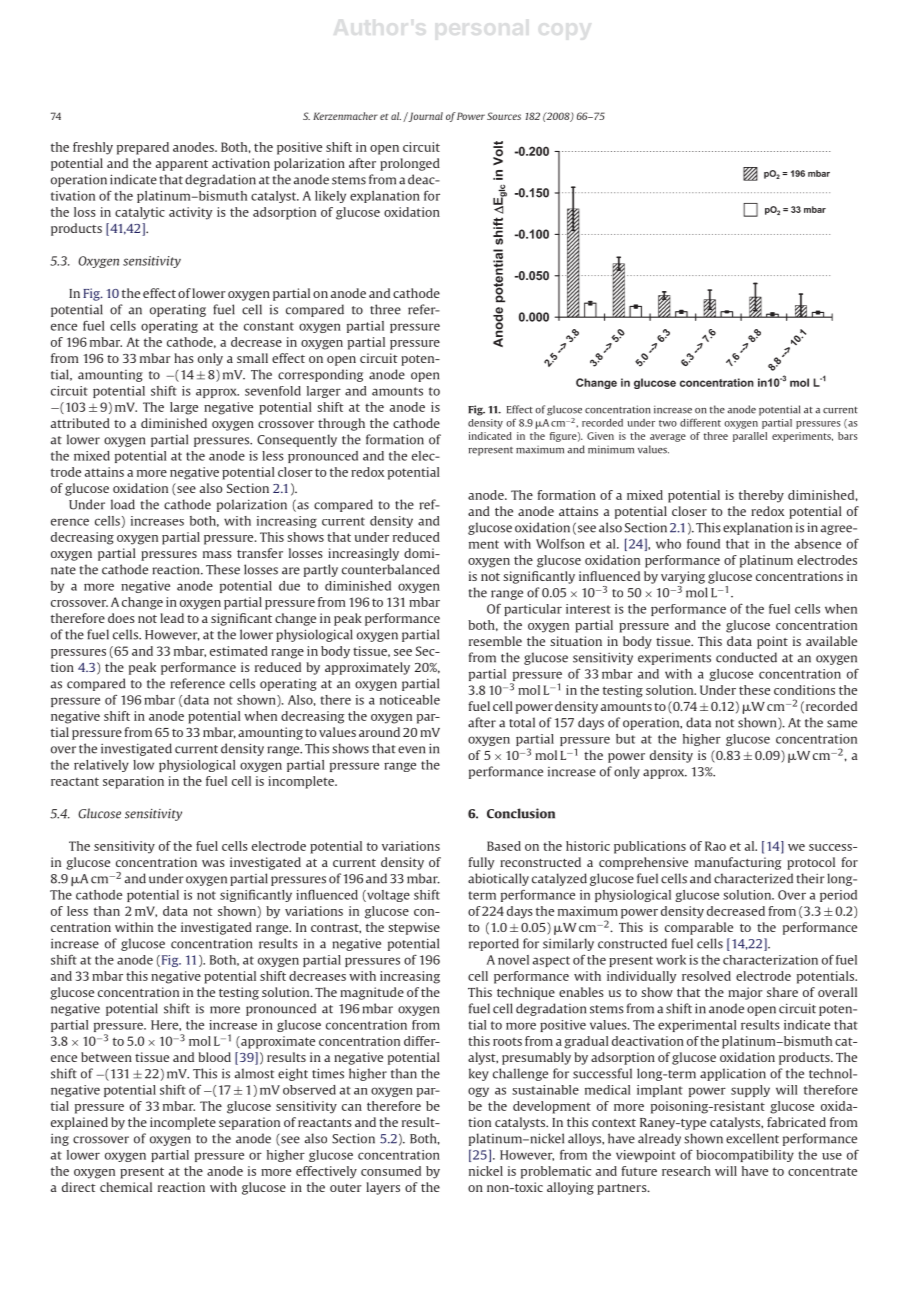  I want to click on was, so click(213, 863).
